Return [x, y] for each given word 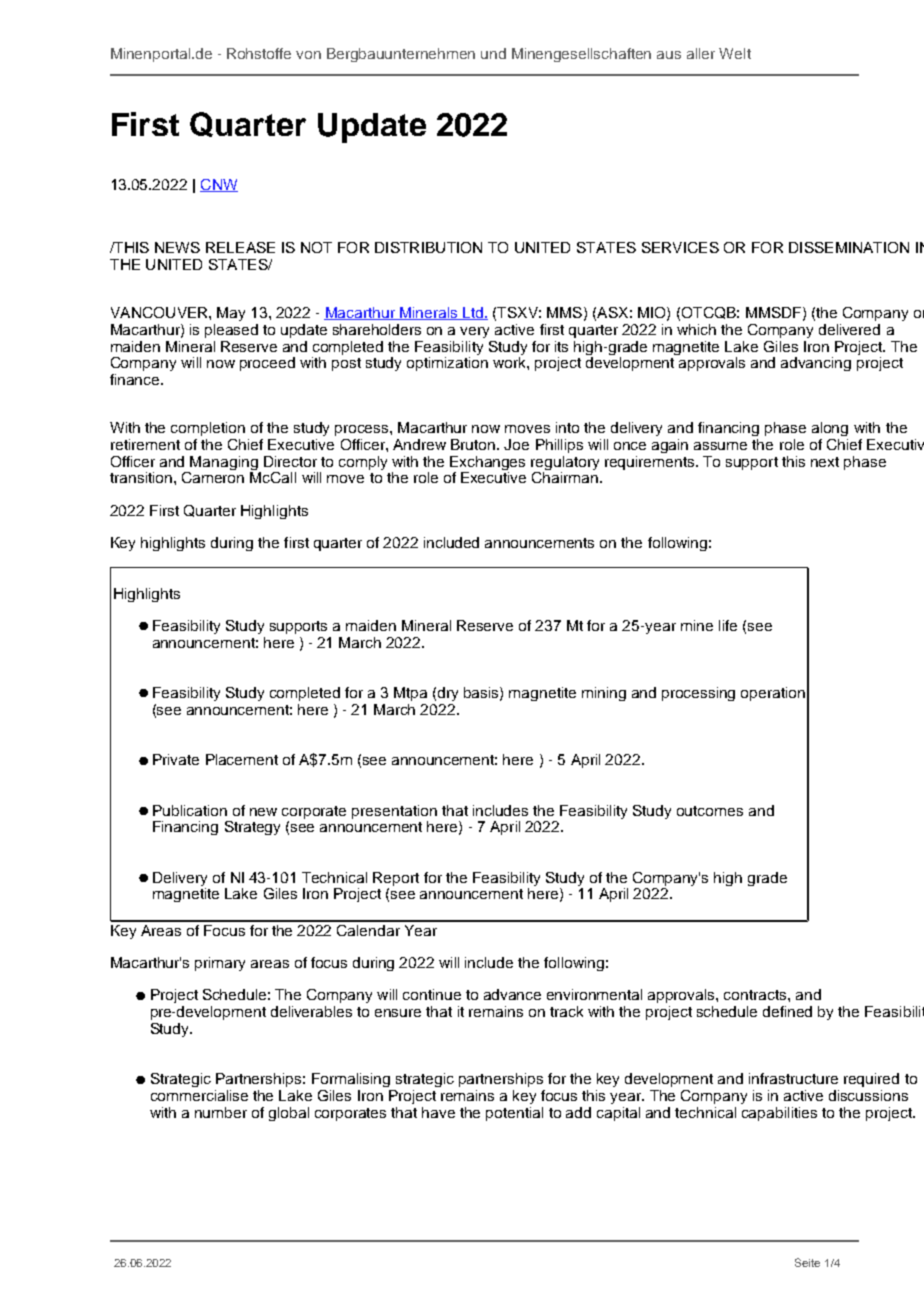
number [221, 1112]
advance [512, 994]
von [308, 55]
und [493, 53]
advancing [816, 364]
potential [514, 1114]
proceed [267, 364]
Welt [735, 53]
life [728, 625]
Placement [242, 759]
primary [220, 964]
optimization [447, 364]
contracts [756, 995]
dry [448, 694]
